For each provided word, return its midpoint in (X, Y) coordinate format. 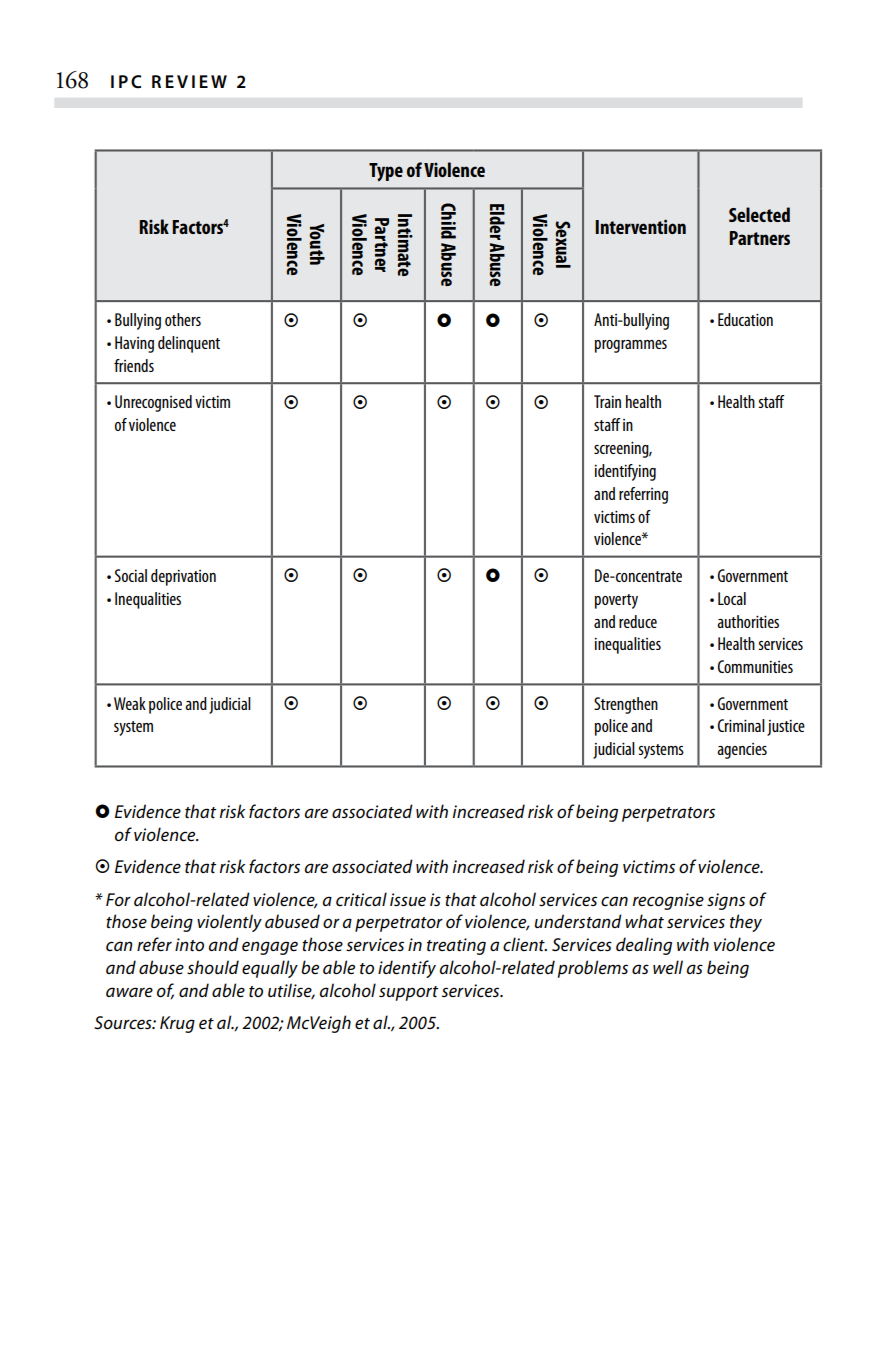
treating (456, 946)
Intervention (640, 226)
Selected (759, 214)
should (213, 967)
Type (386, 172)
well (668, 967)
